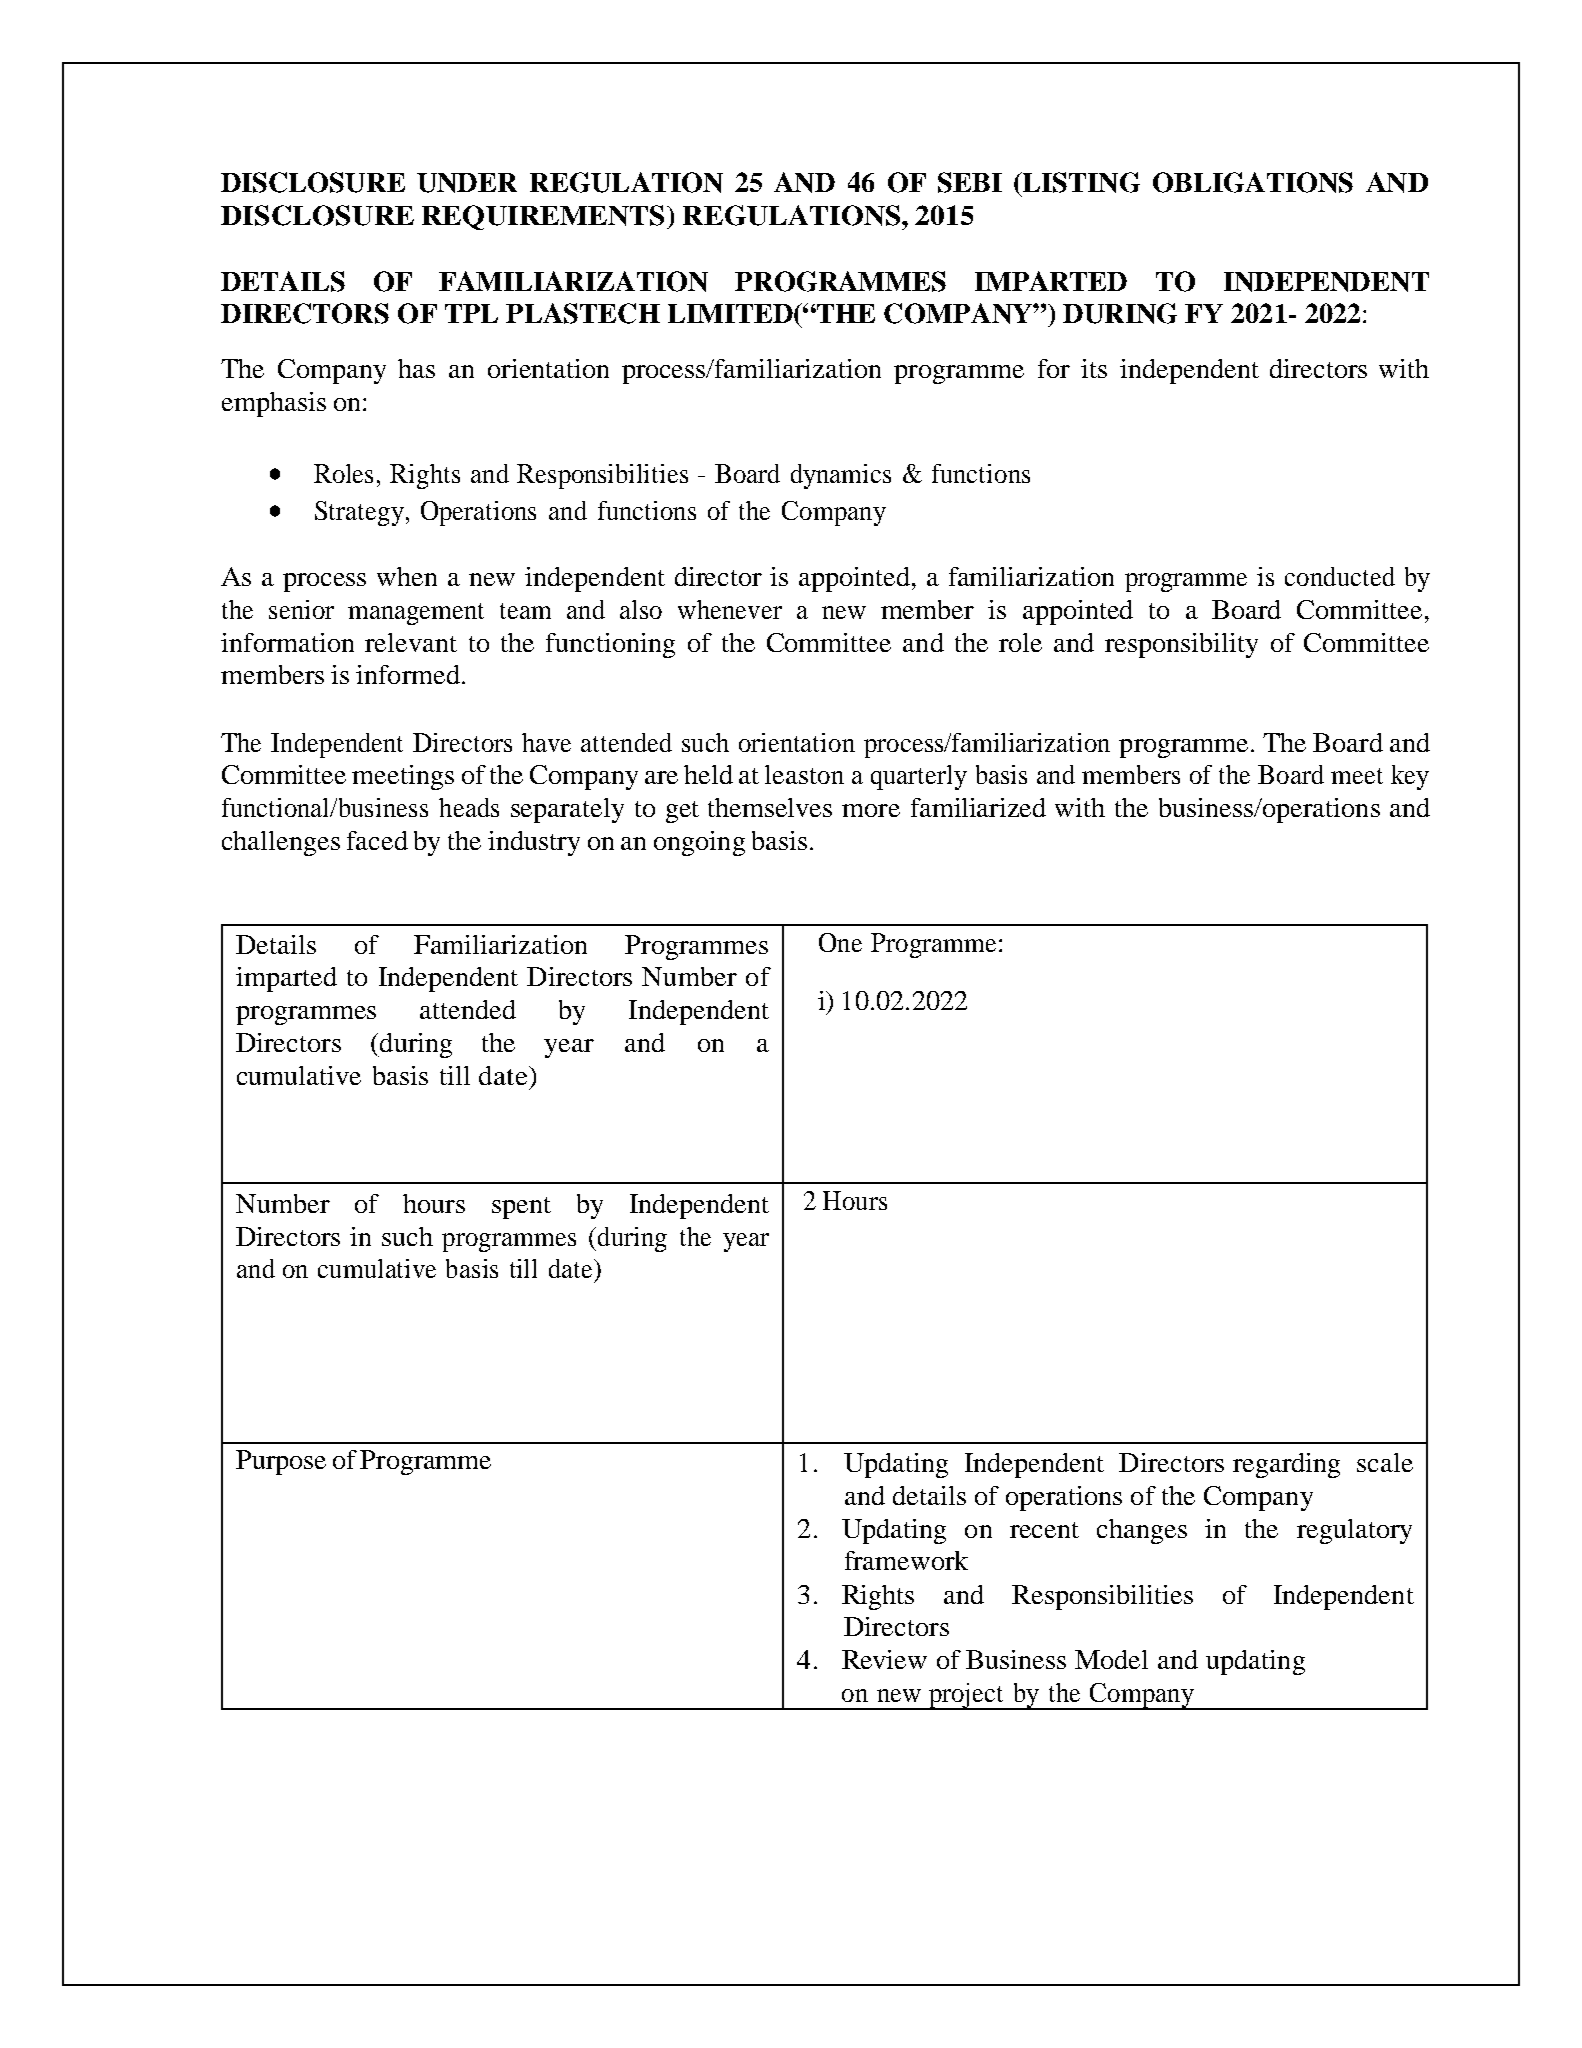 This screenshot has width=1582, height=2048. I want to click on One, so click(840, 942).
